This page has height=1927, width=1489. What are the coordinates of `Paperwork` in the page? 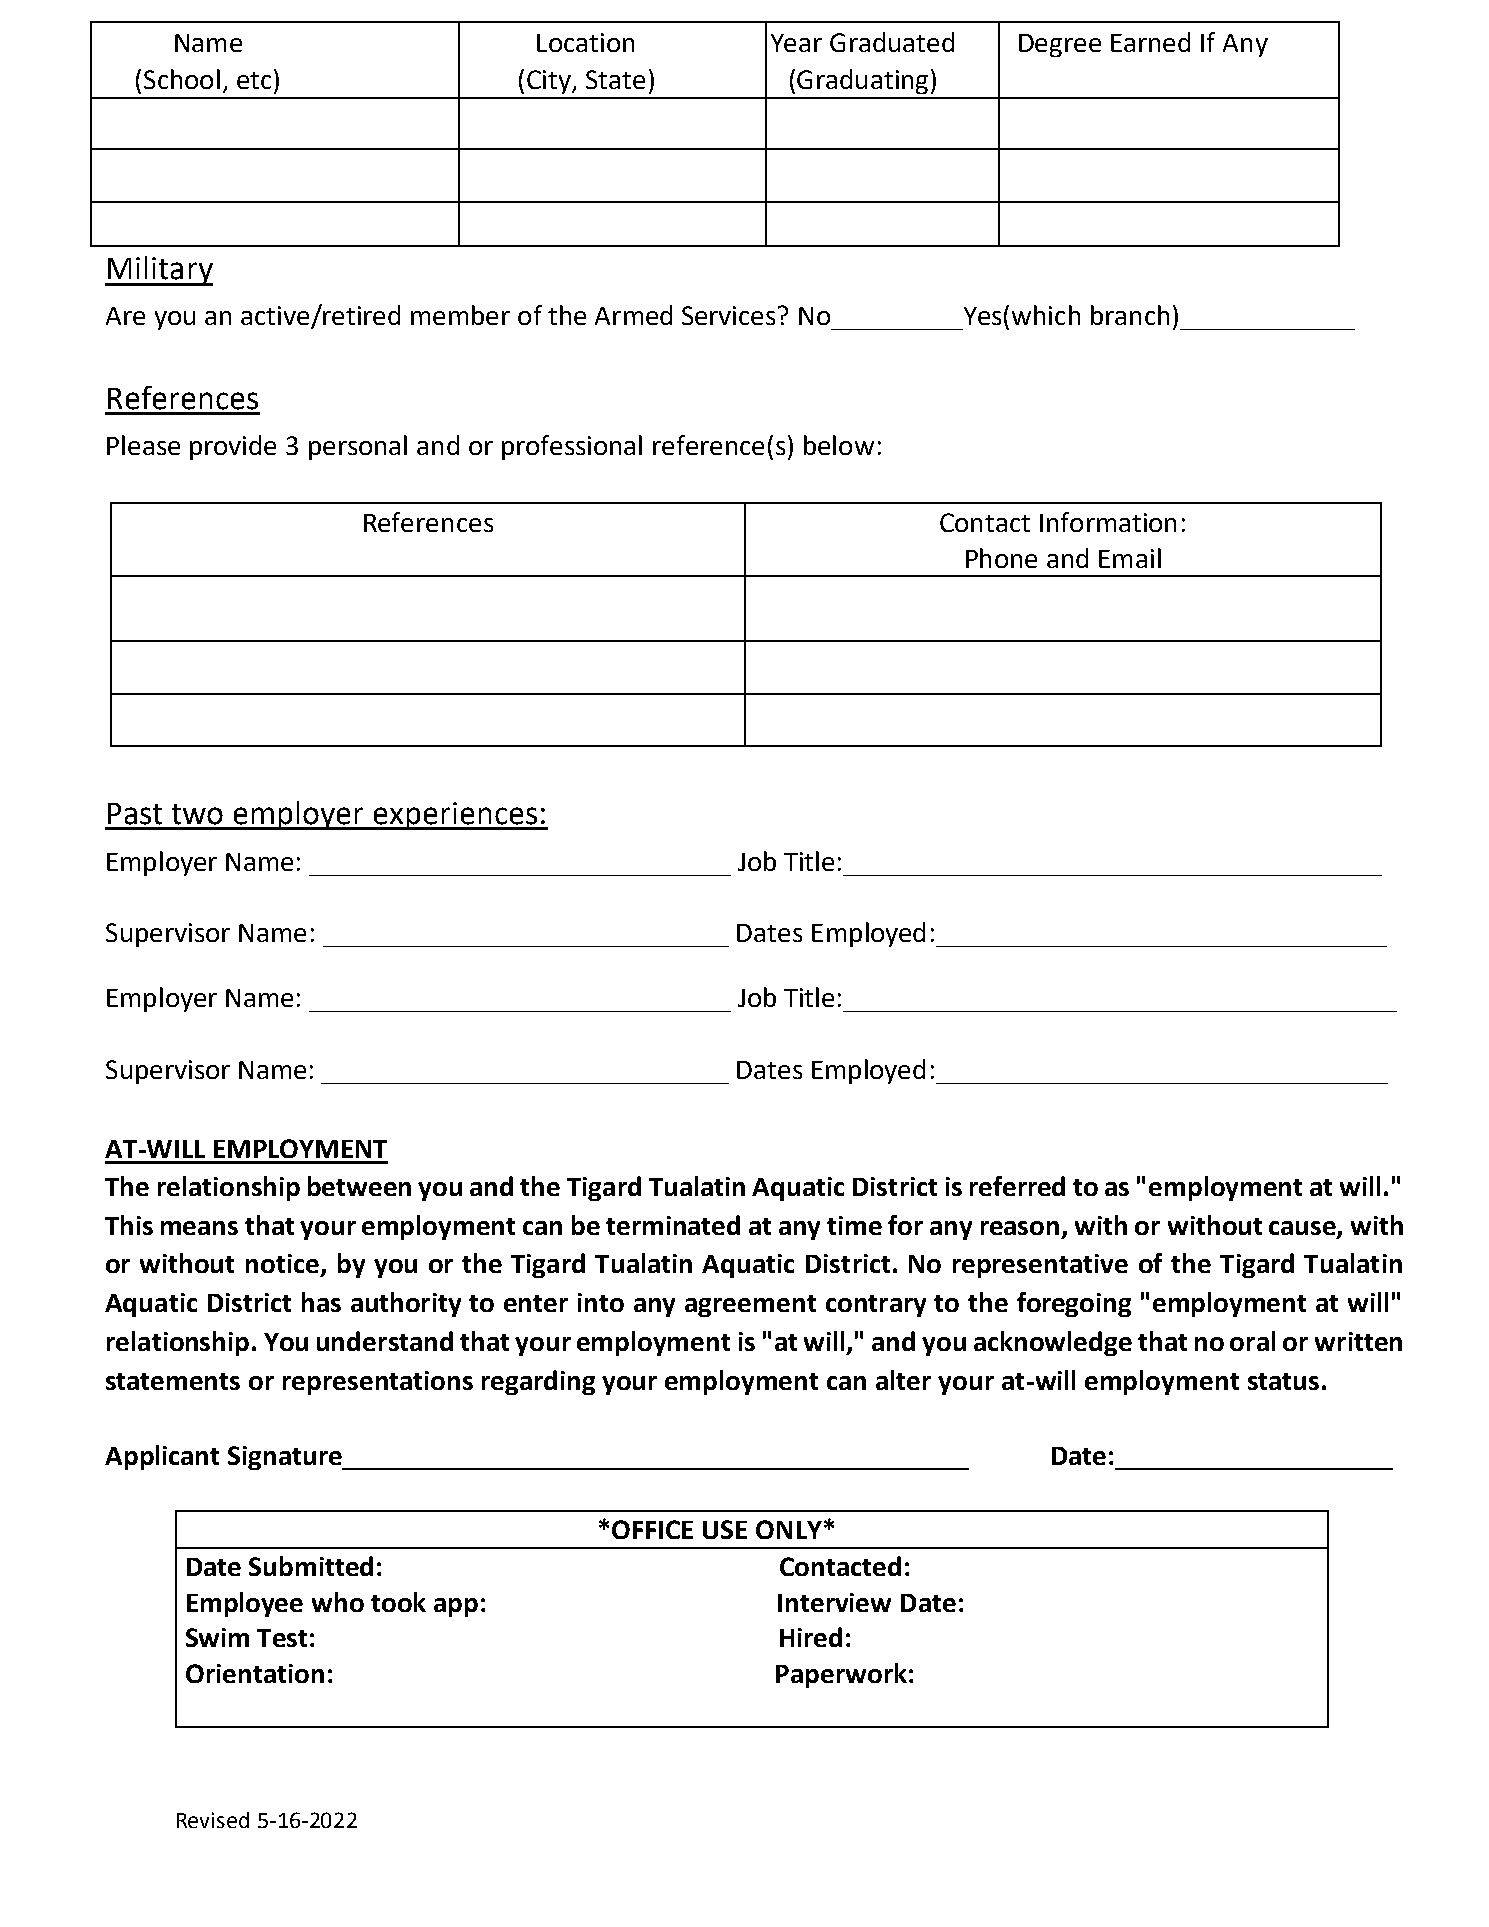 It's located at (841, 1675).
